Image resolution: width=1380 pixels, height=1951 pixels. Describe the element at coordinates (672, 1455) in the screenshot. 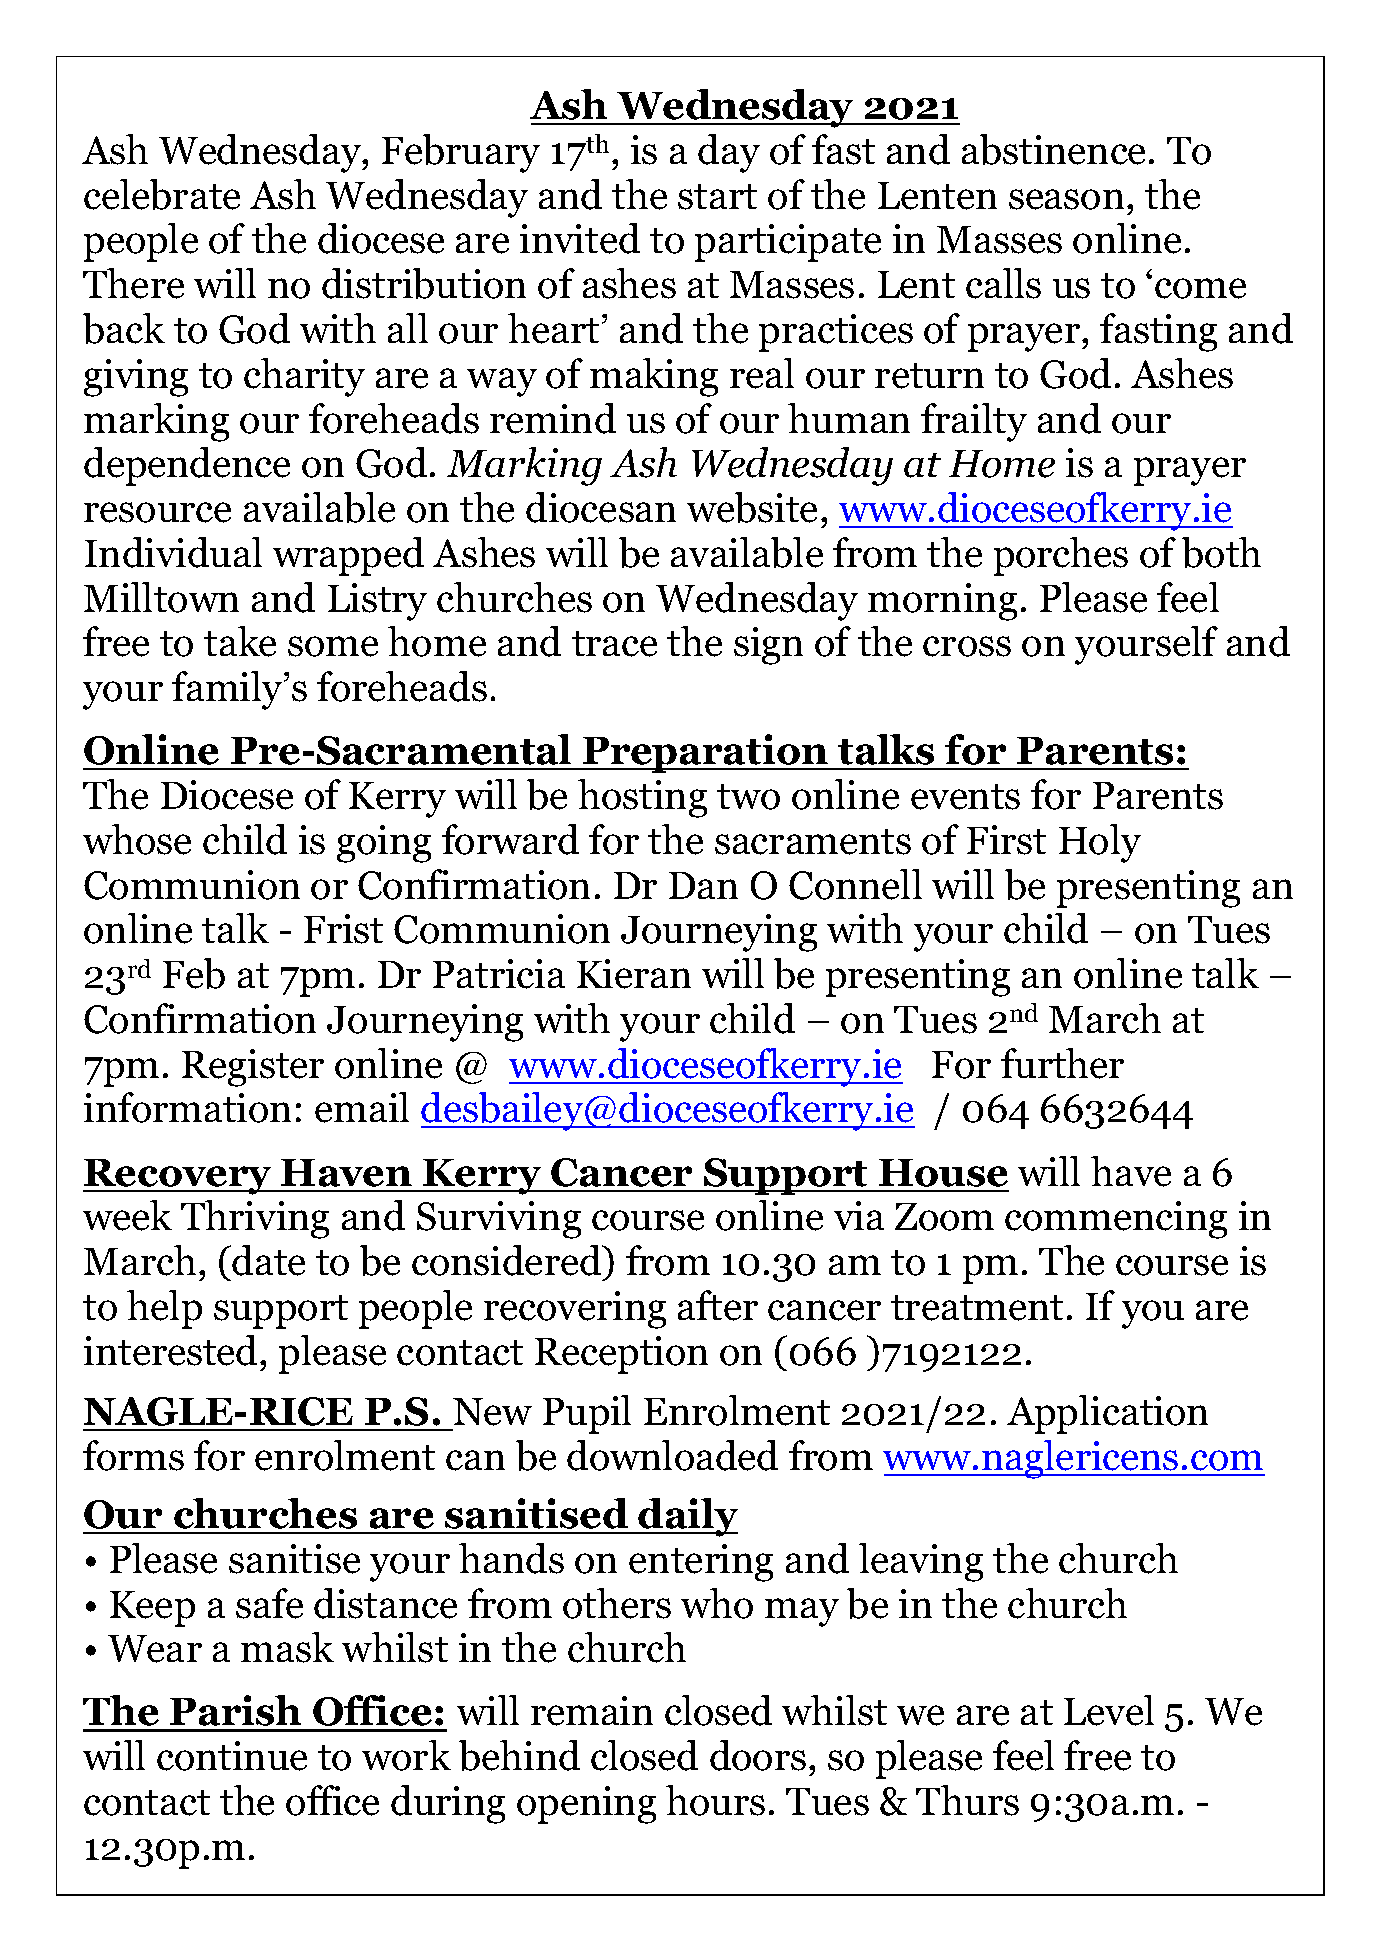

I see `downloaded` at that location.
